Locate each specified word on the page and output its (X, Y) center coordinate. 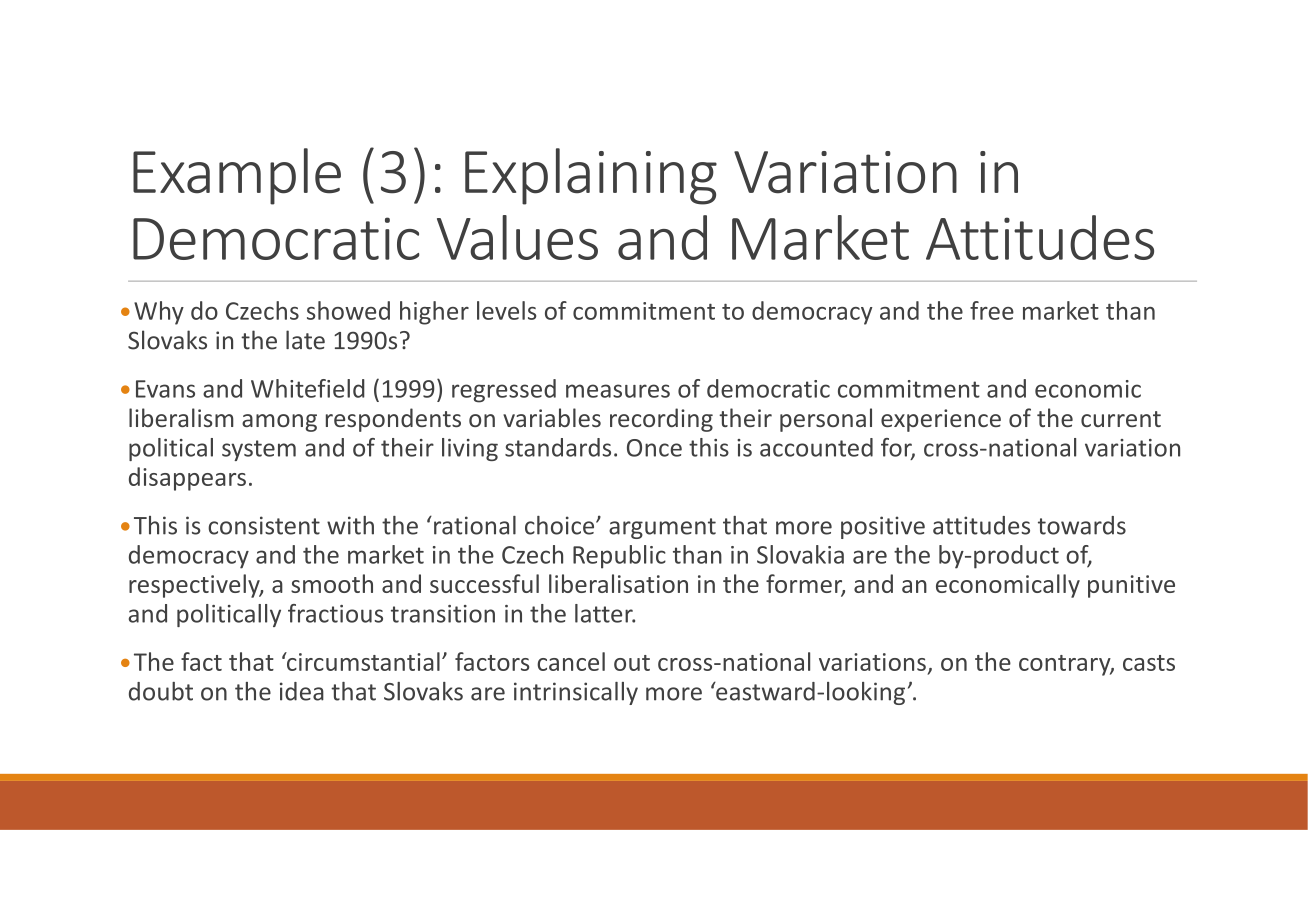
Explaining (591, 176)
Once (654, 448)
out (632, 663)
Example (237, 176)
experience (941, 420)
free (992, 310)
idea (302, 691)
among (279, 423)
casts (1149, 663)
